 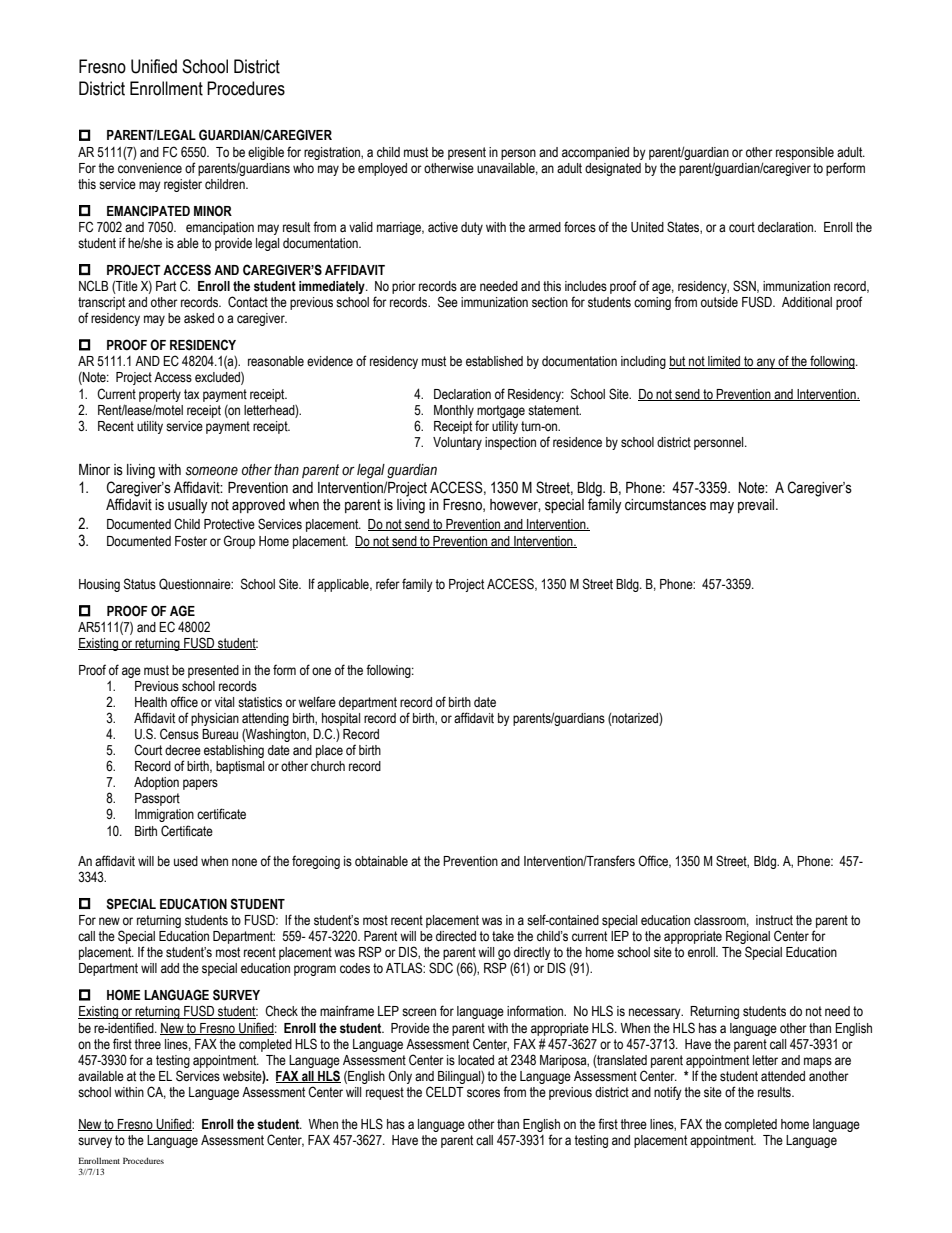 I want to click on active, so click(x=443, y=227).
